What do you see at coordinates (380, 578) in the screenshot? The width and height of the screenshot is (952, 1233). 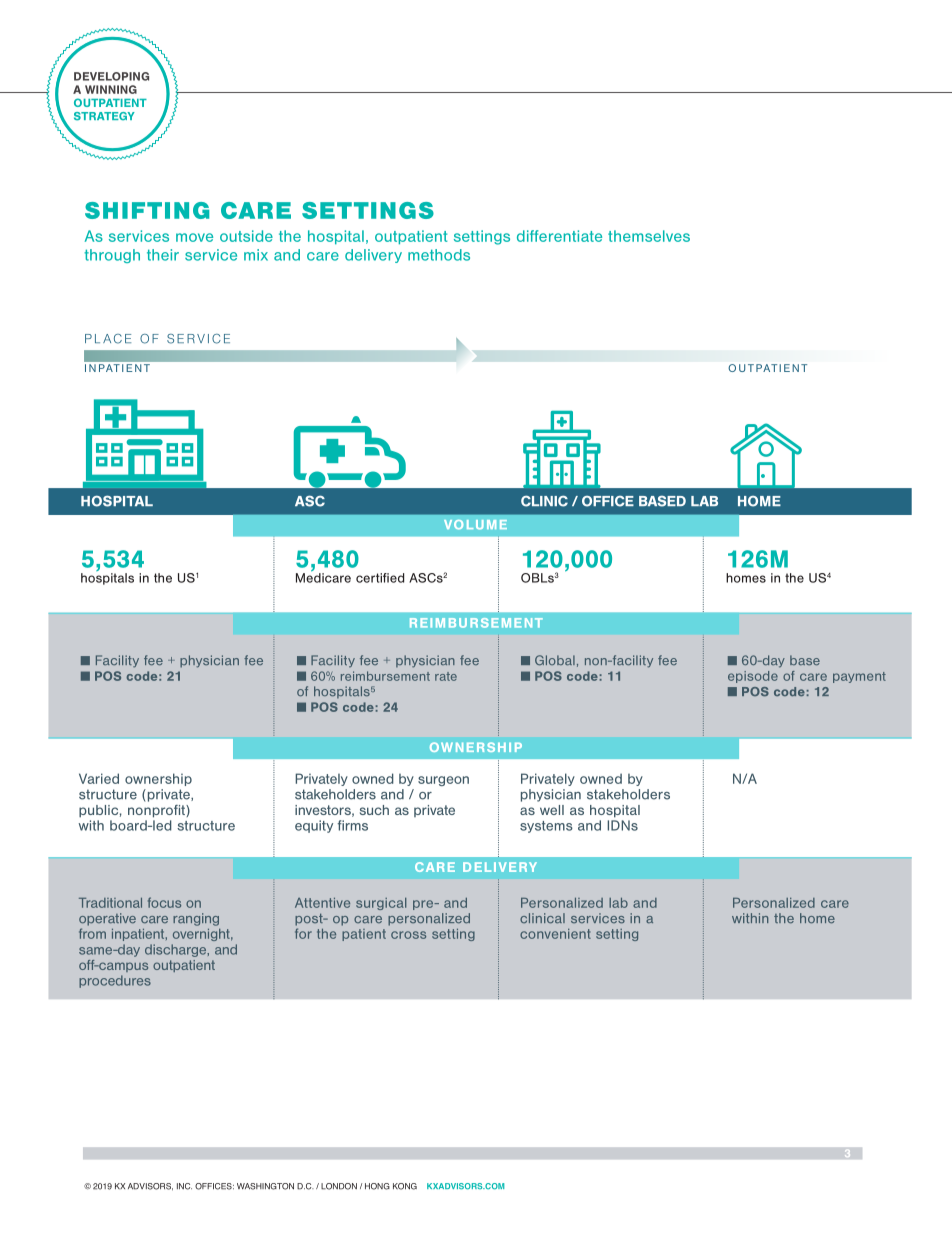 I see `certified` at bounding box center [380, 578].
